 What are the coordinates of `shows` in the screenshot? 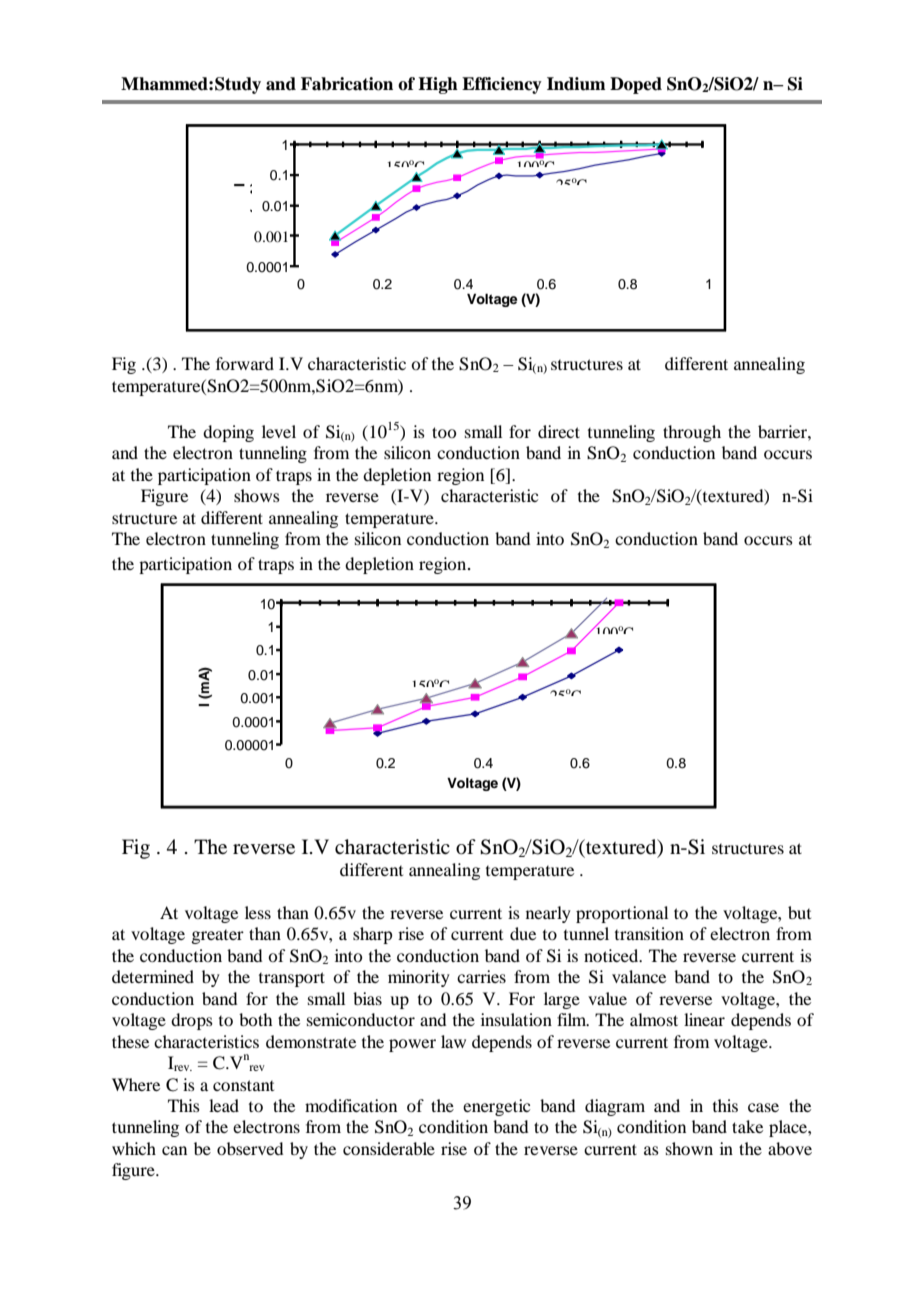 It's located at (257, 495).
